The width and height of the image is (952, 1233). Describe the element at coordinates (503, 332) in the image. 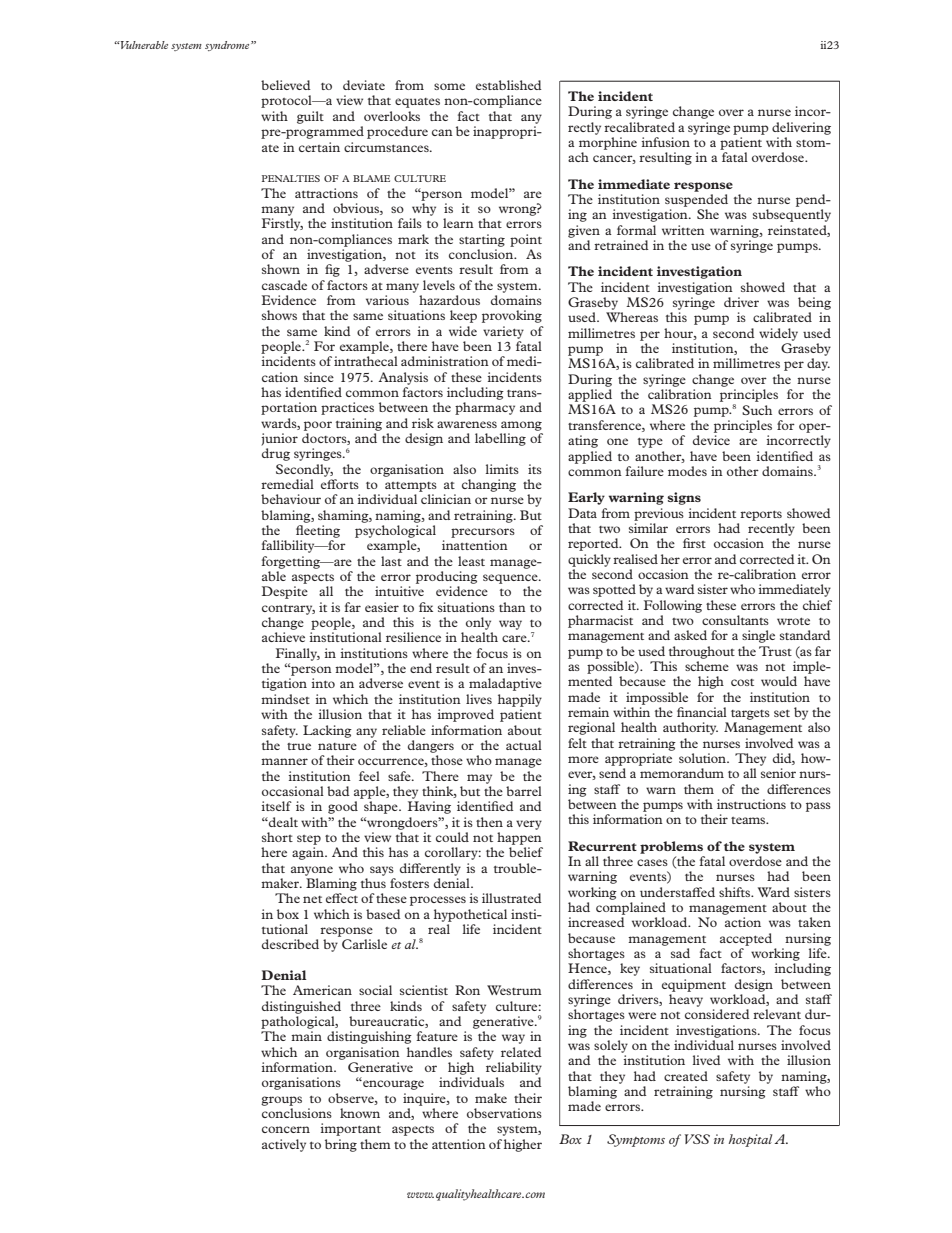

I see `variety` at that location.
